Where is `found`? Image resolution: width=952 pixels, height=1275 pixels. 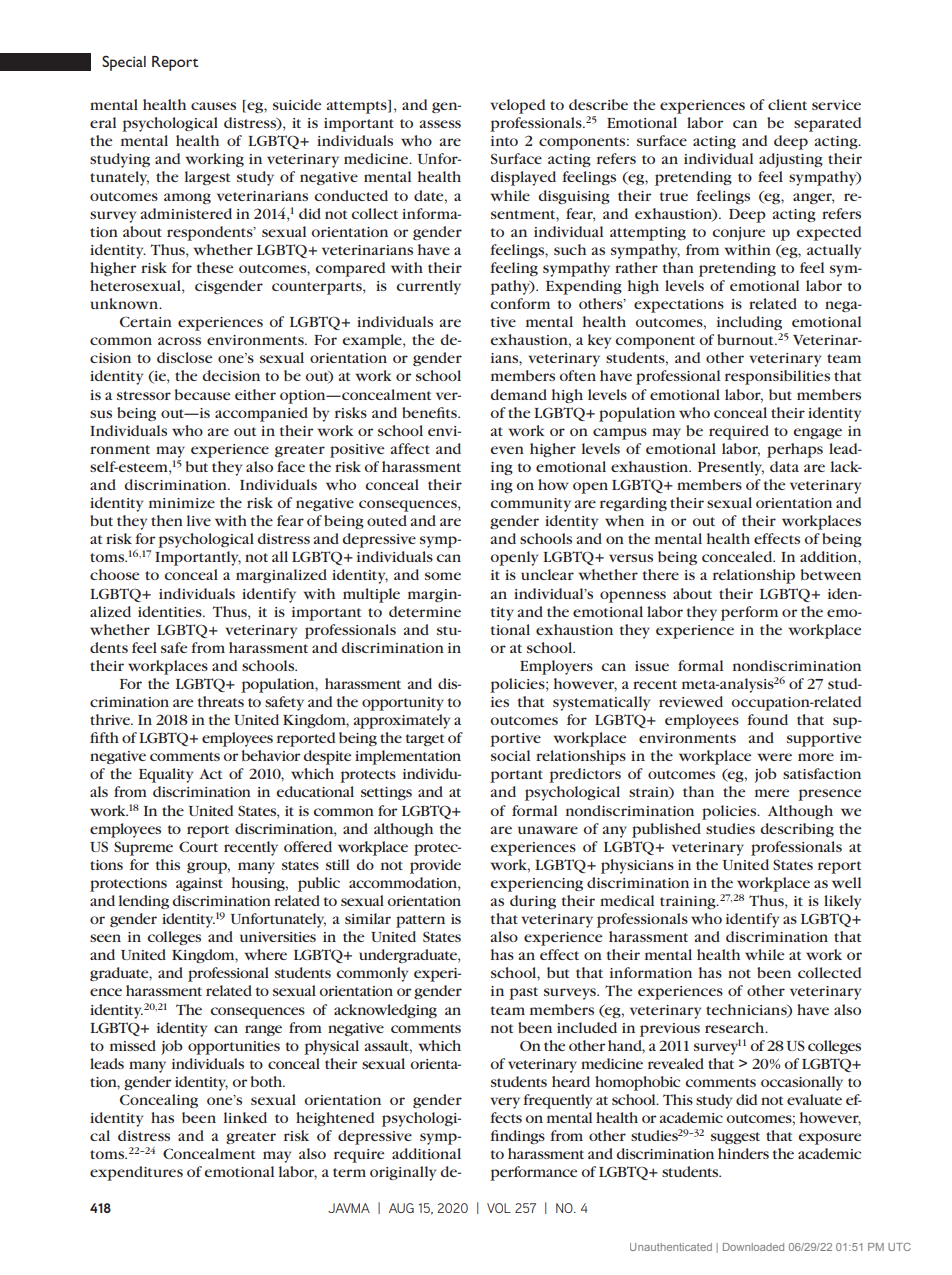 found is located at coordinates (767, 719).
